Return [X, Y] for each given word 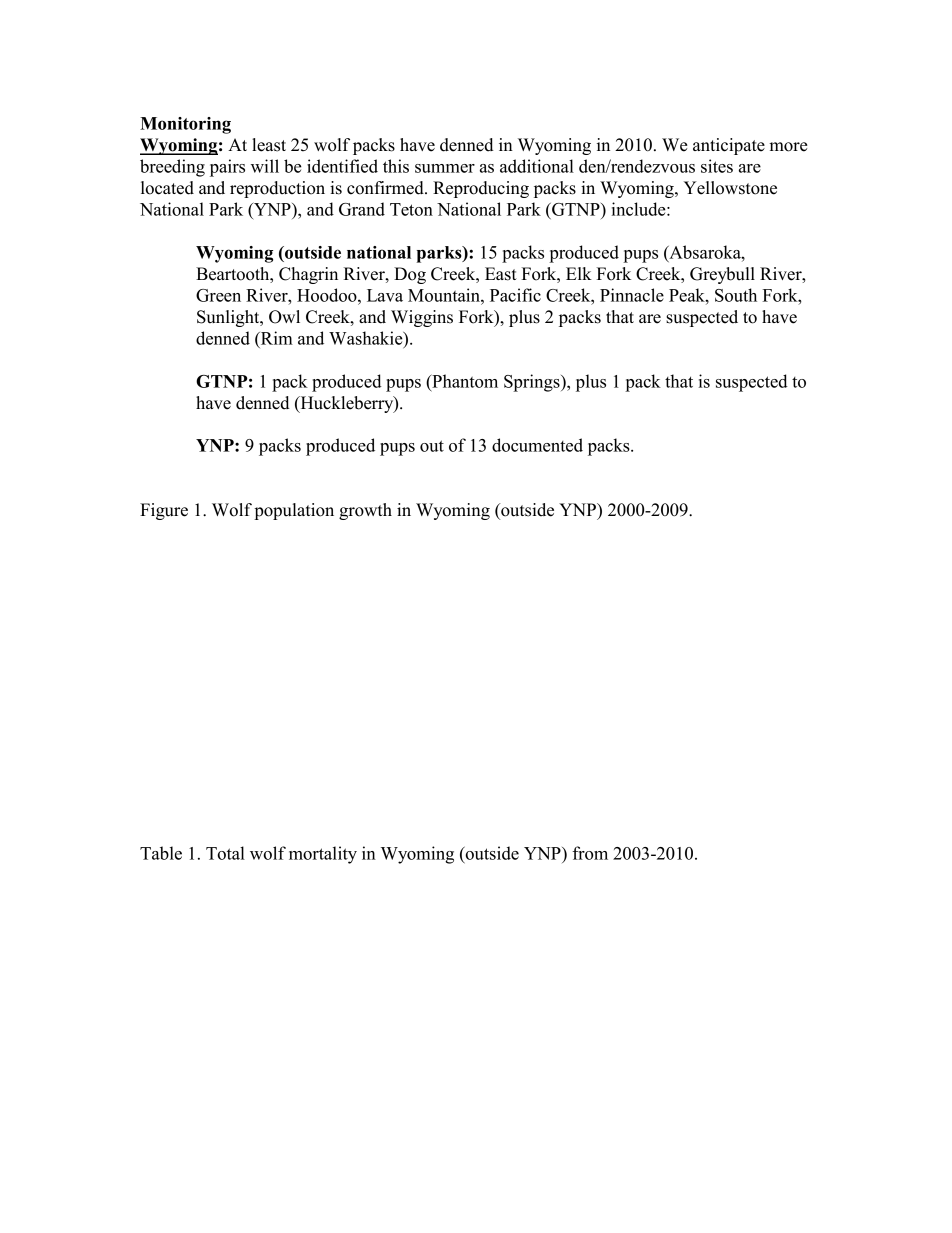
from [590, 853]
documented [537, 445]
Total [225, 853]
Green [218, 295]
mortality [323, 855]
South [736, 295]
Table [161, 853]
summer [445, 168]
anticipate [729, 146]
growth [365, 511]
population [294, 511]
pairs [227, 168]
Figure [164, 511]
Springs [533, 383]
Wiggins [422, 318]
